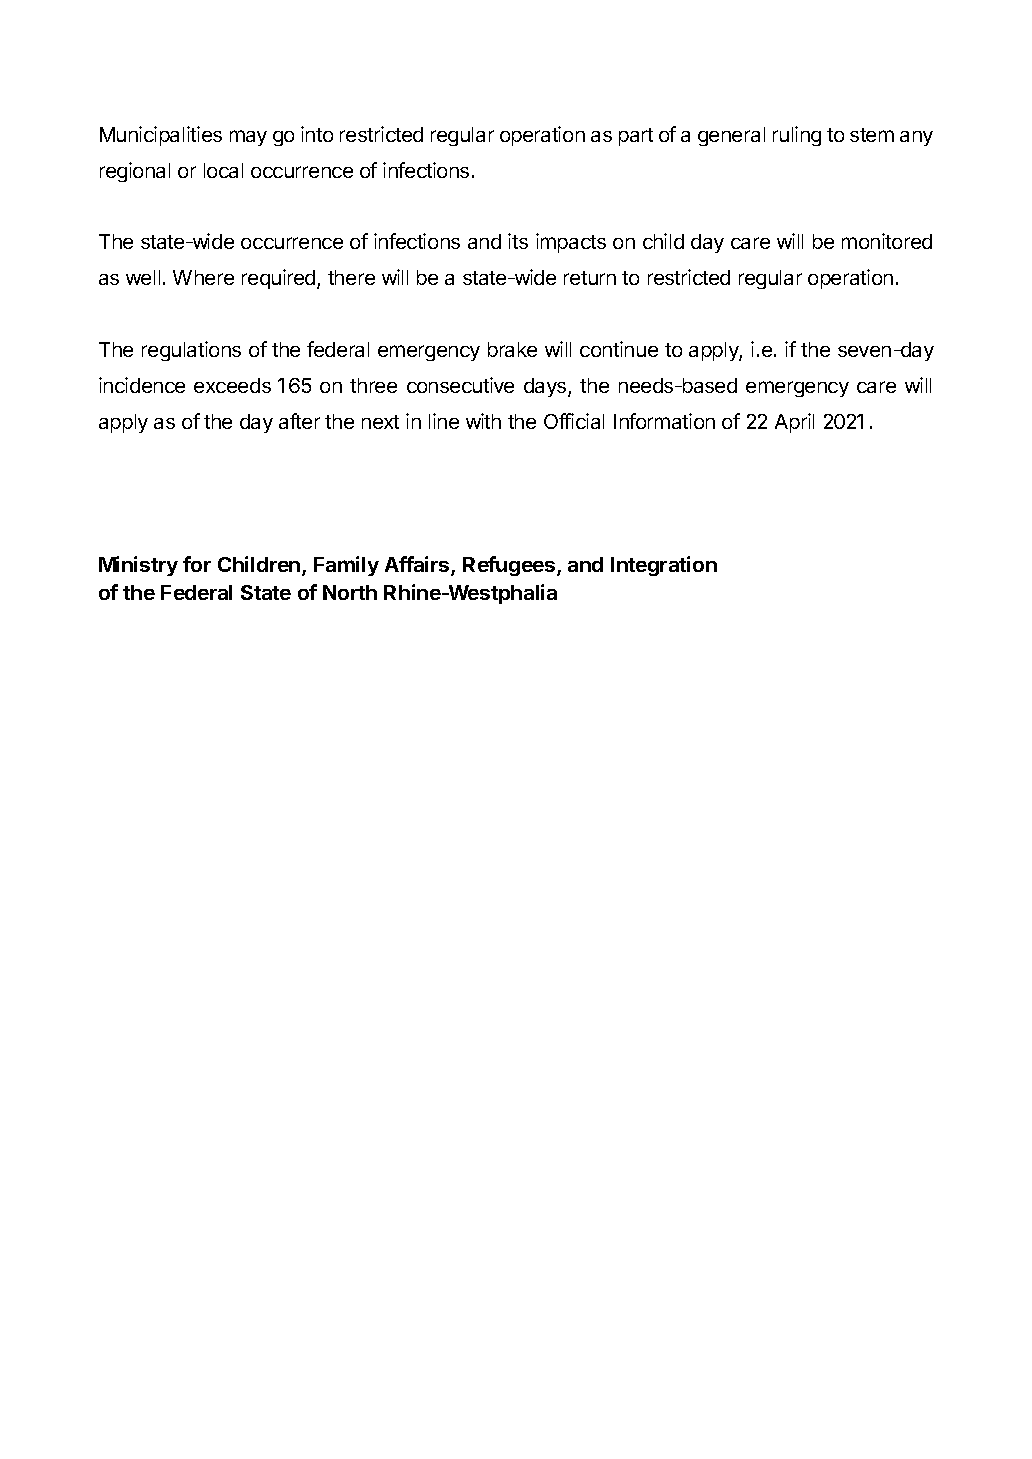  What do you see at coordinates (512, 349) in the screenshot?
I see `brake` at bounding box center [512, 349].
